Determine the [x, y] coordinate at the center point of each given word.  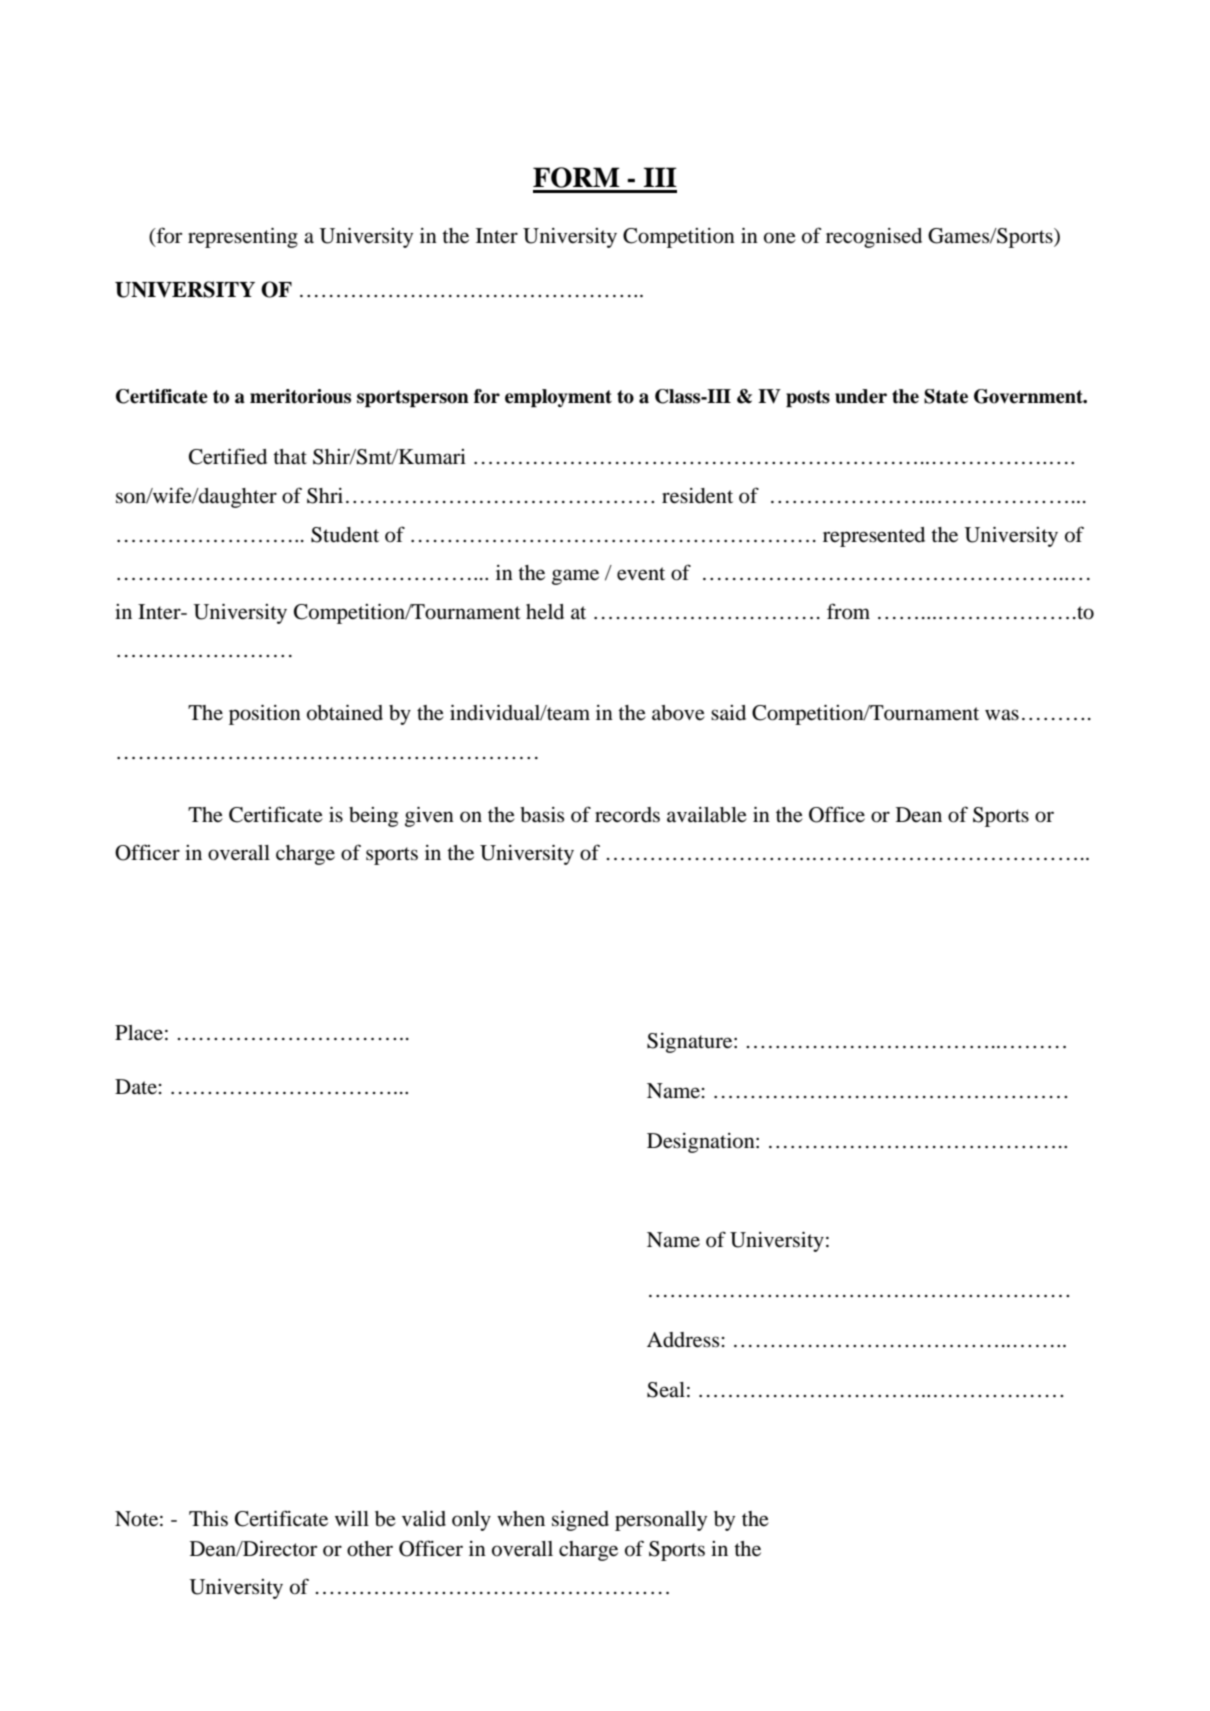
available [707, 815]
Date [136, 1086]
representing [243, 238]
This [208, 1518]
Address [683, 1340]
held [545, 611]
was [1002, 714]
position [265, 715]
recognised [874, 238]
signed [580, 1521]
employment [558, 398]
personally [661, 1521]
